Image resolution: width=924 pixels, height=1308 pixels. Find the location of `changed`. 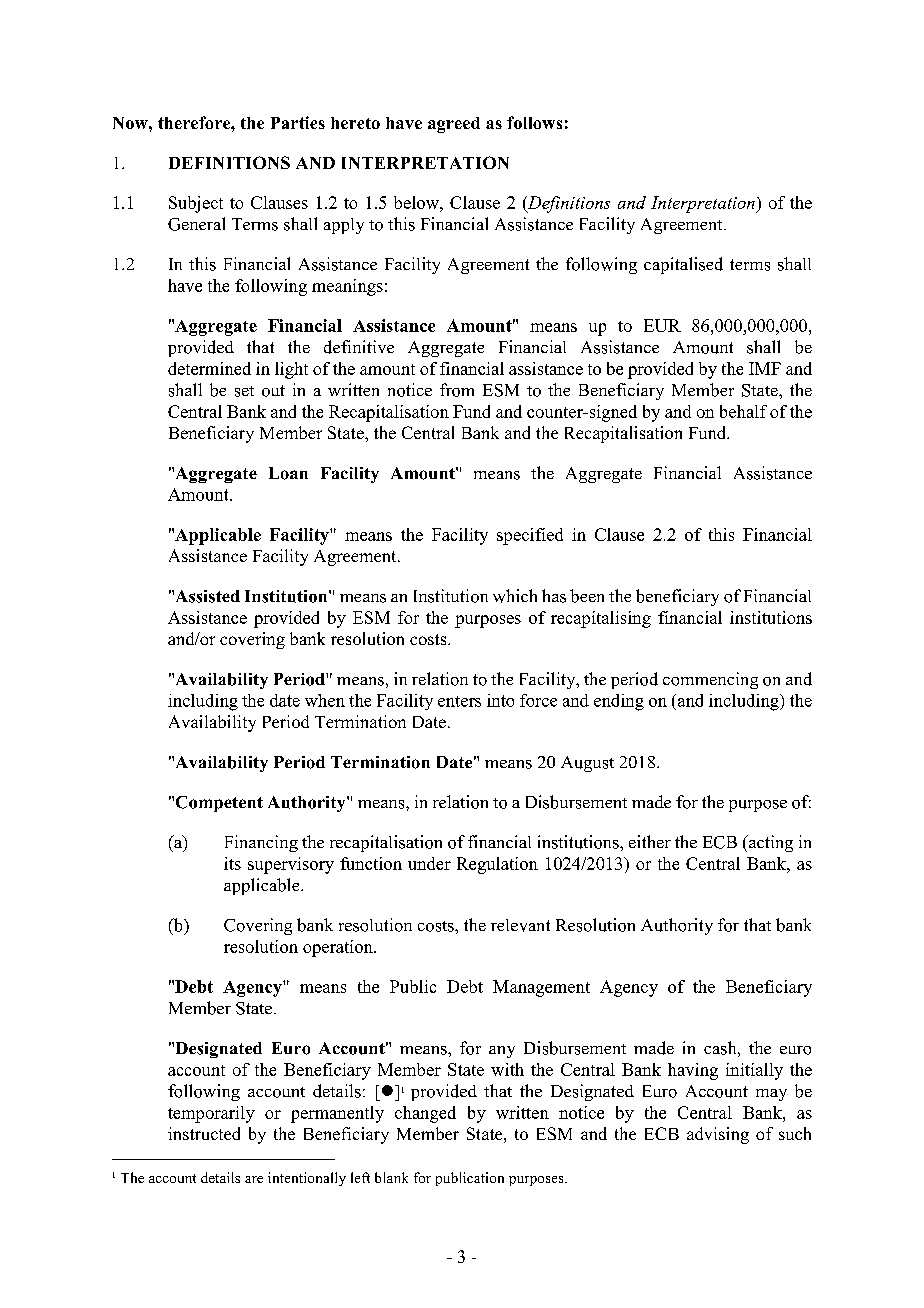

changed is located at coordinates (425, 1114).
